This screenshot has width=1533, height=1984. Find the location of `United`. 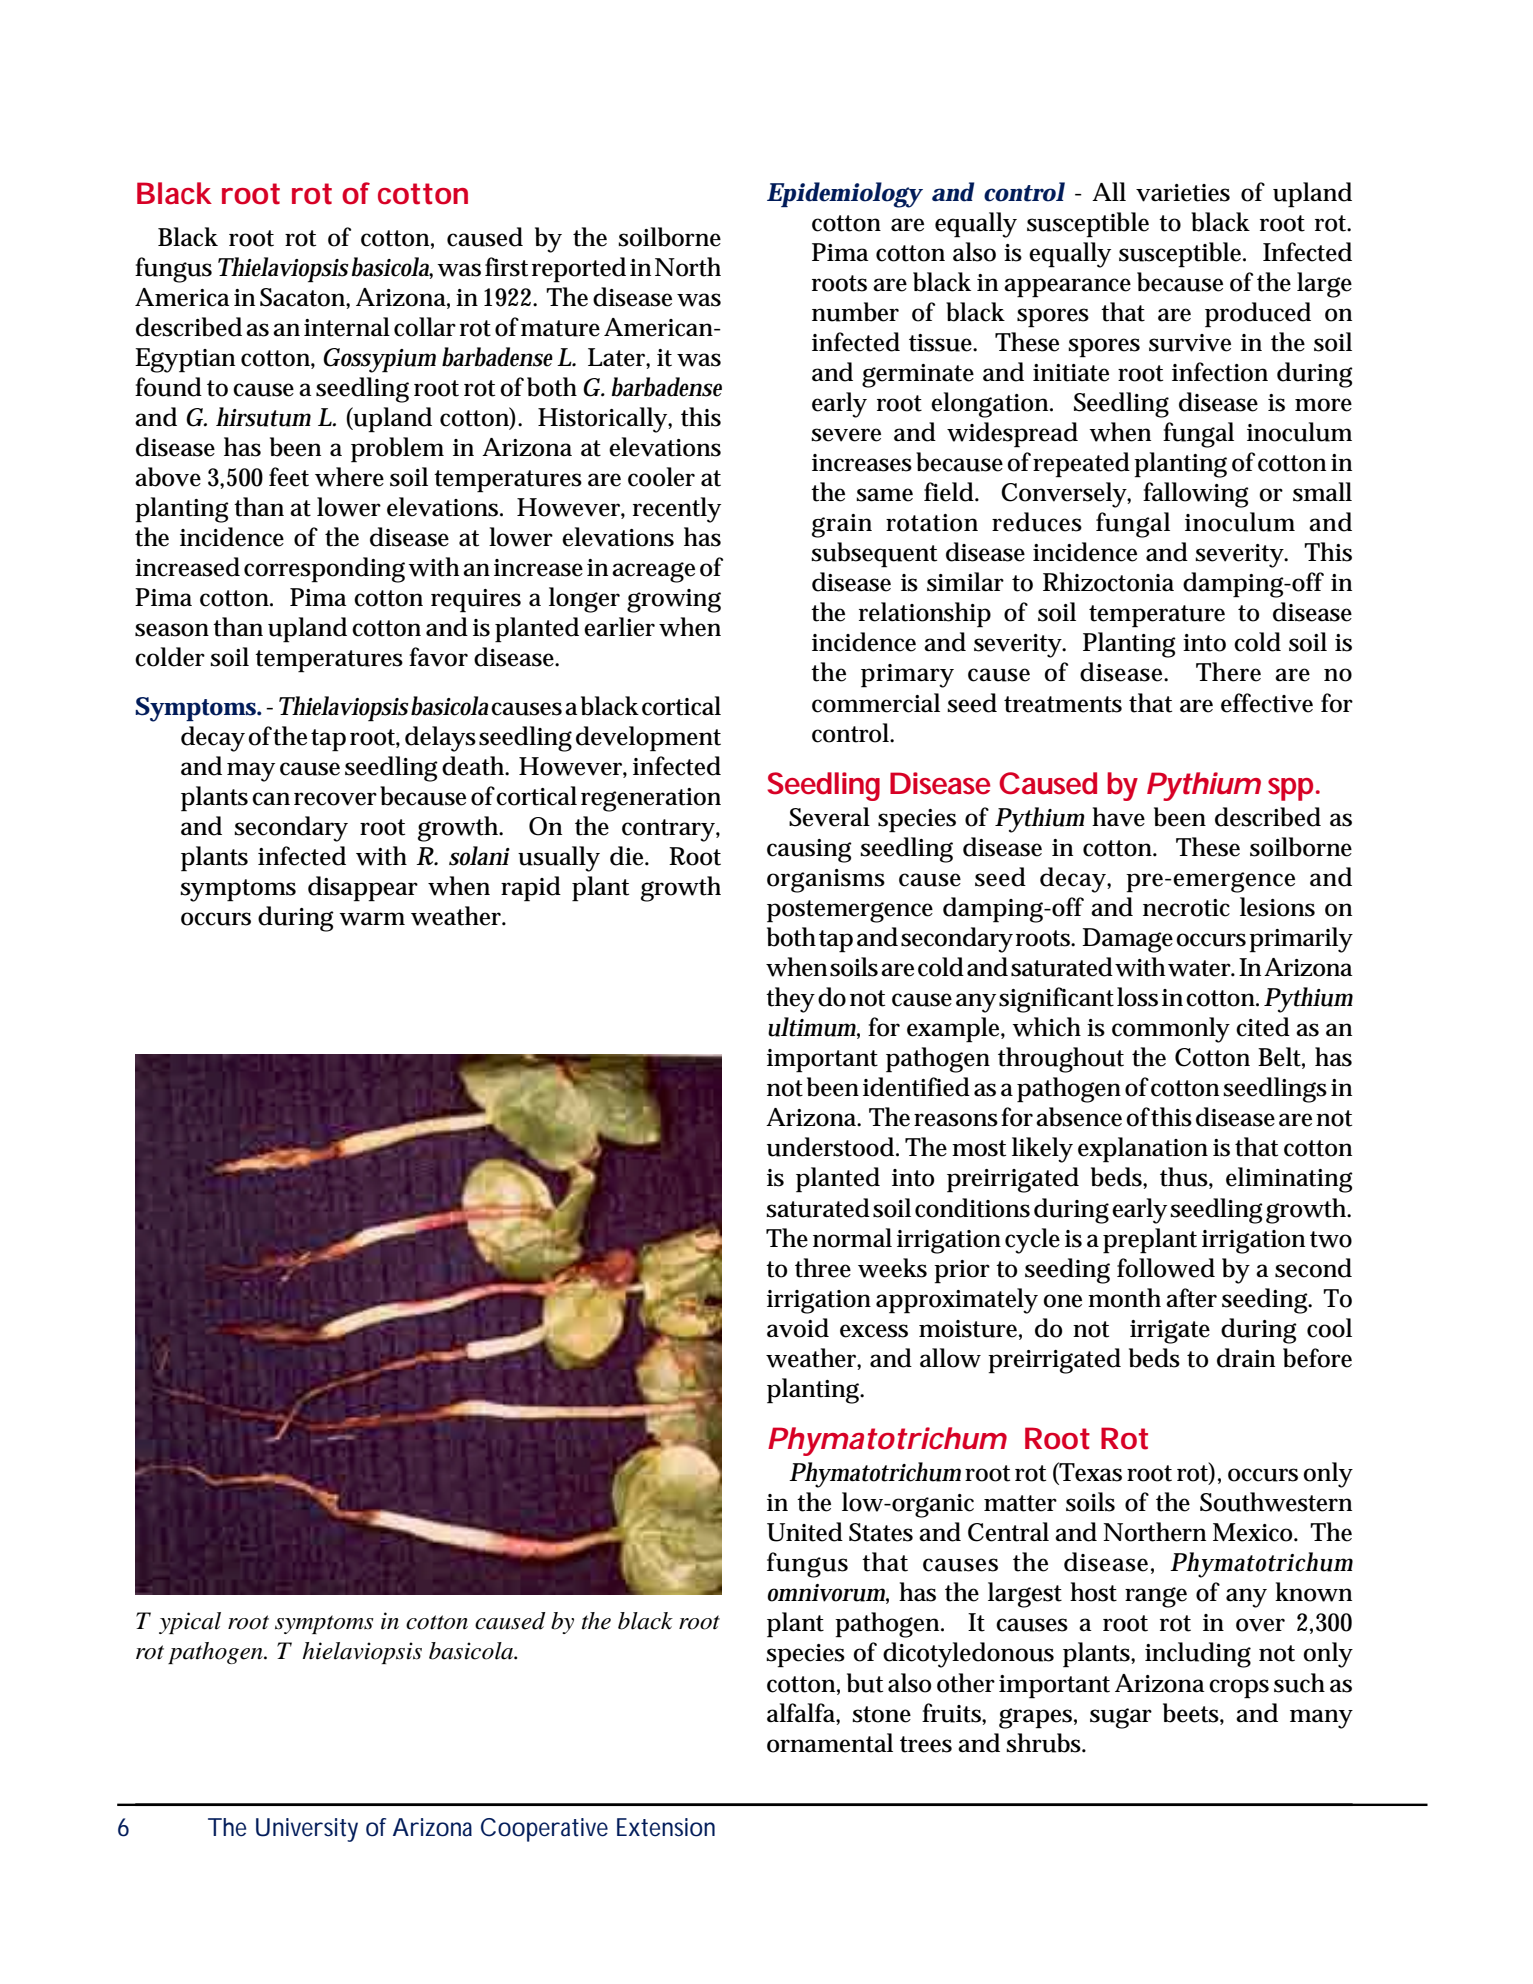

United is located at coordinates (804, 1532).
